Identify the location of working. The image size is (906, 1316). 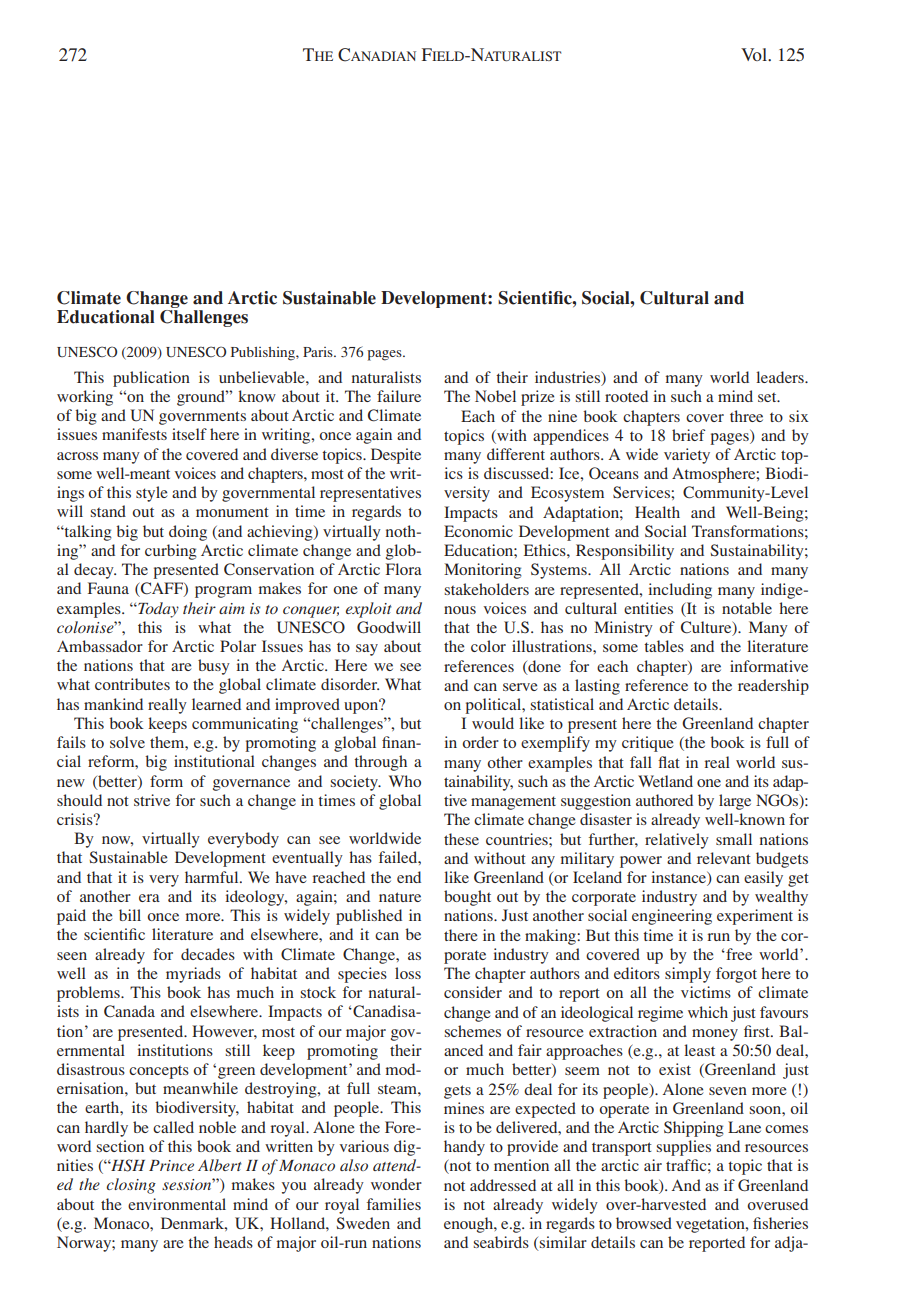
(85, 398).
